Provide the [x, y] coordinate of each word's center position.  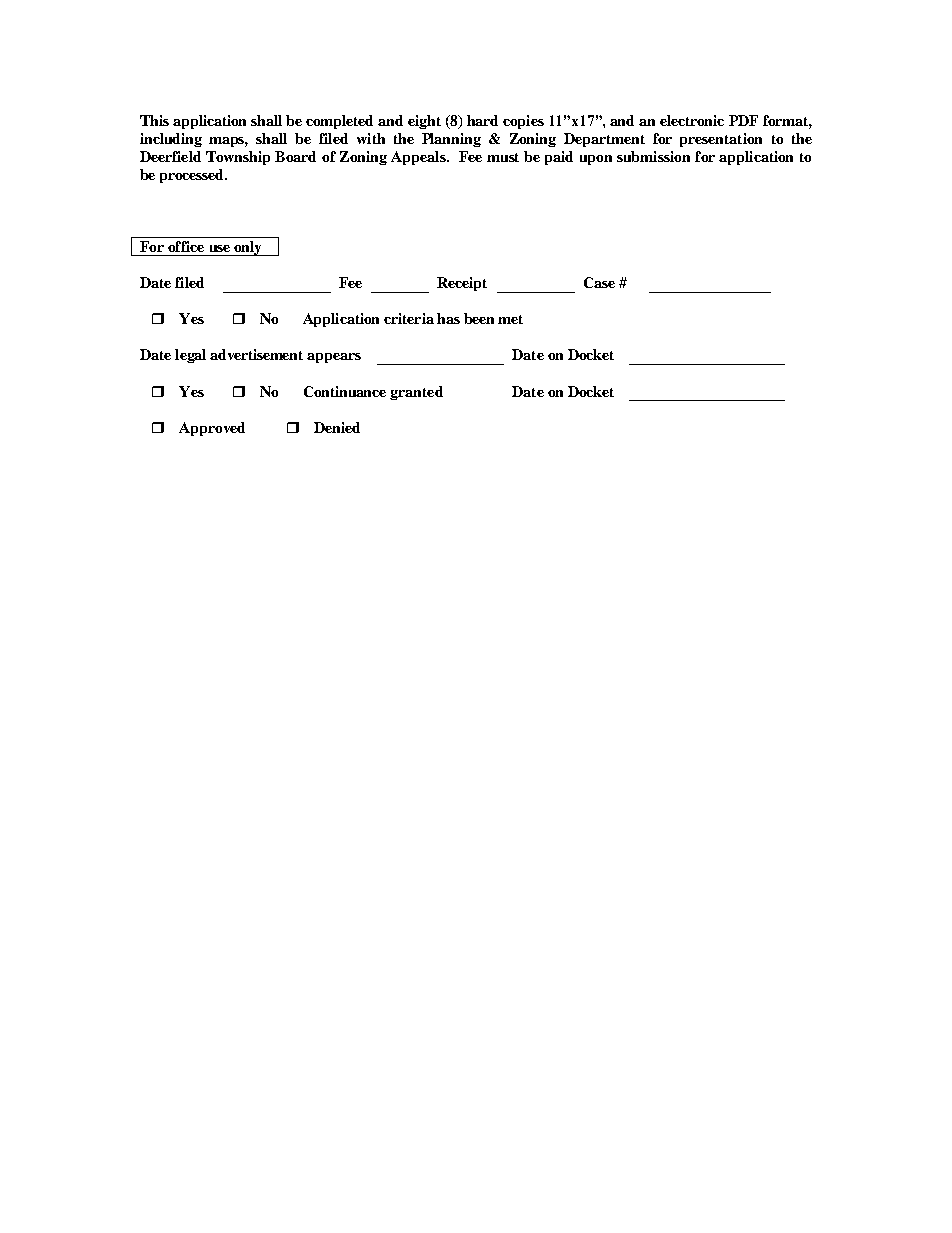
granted [416, 393]
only [248, 248]
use [220, 248]
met [510, 319]
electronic [692, 120]
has [448, 318]
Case [599, 282]
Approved [212, 429]
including [171, 140]
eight [424, 122]
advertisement [256, 354]
